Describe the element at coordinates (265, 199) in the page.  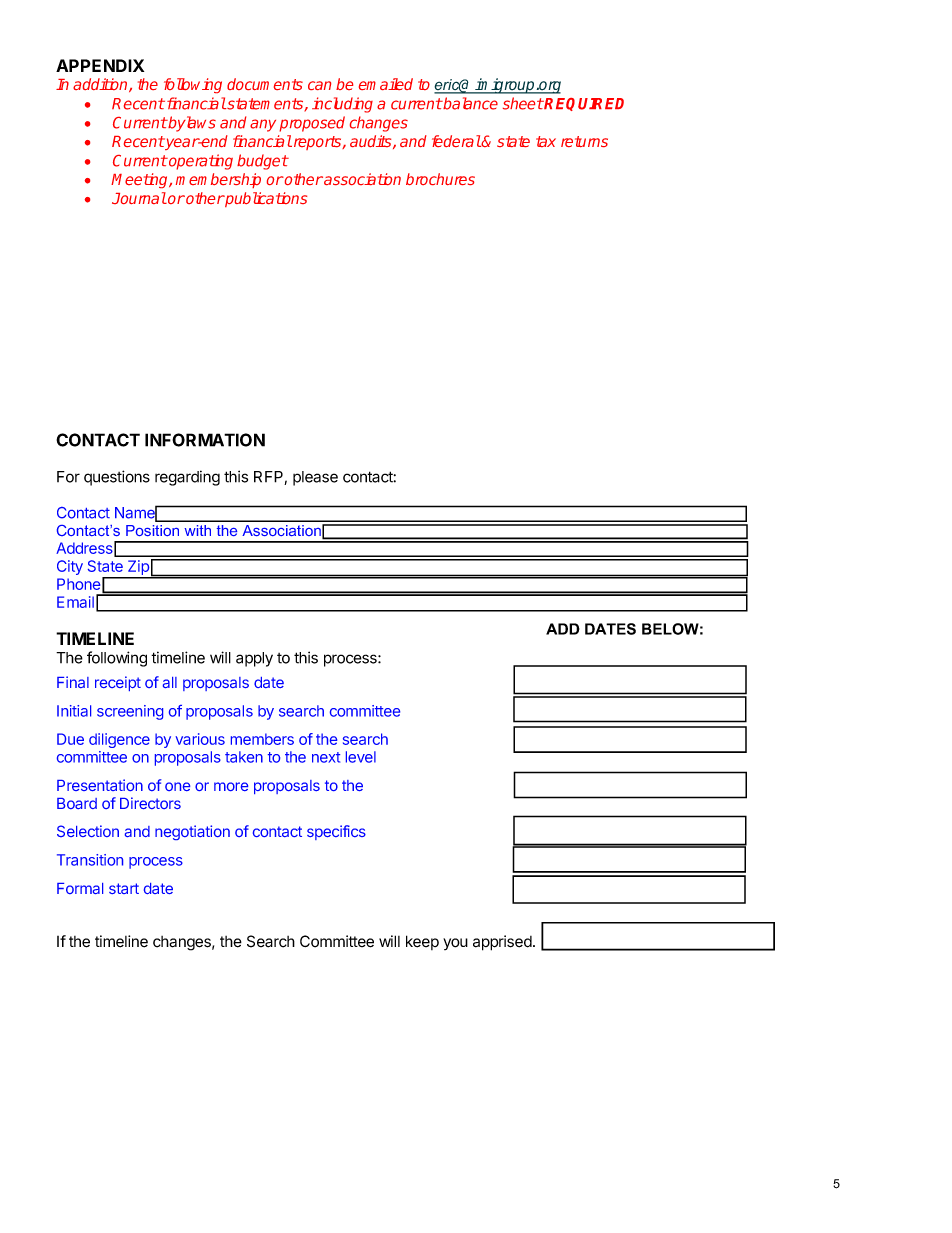
I see `publications` at that location.
